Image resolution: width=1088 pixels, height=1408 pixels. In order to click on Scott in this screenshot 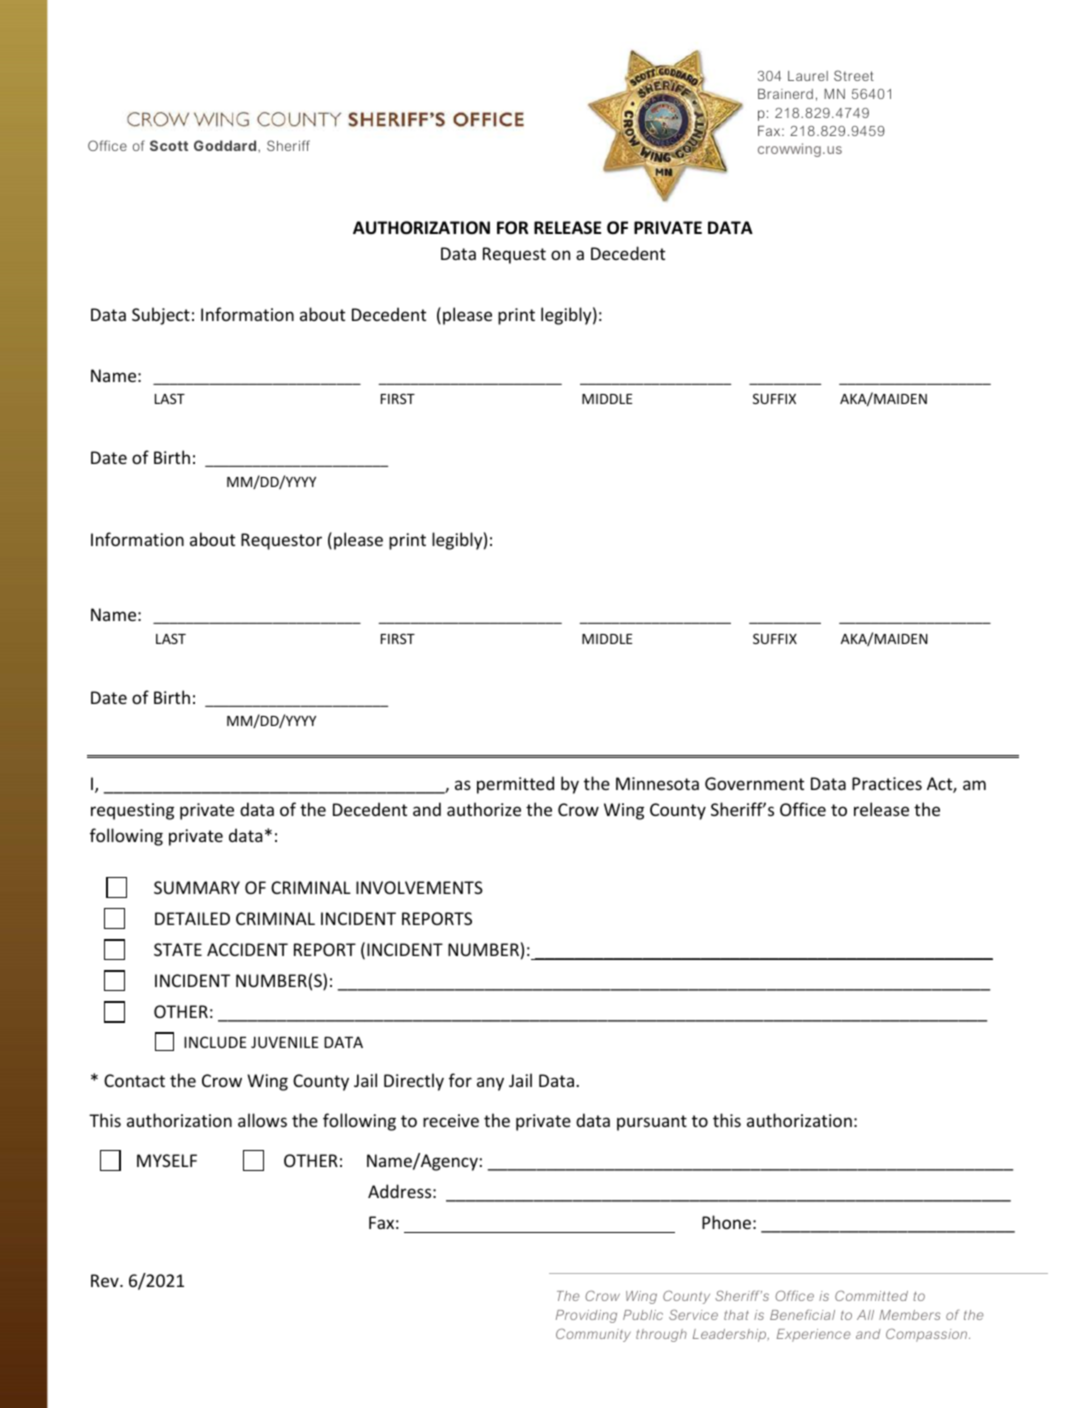, I will do `click(169, 145)`.
